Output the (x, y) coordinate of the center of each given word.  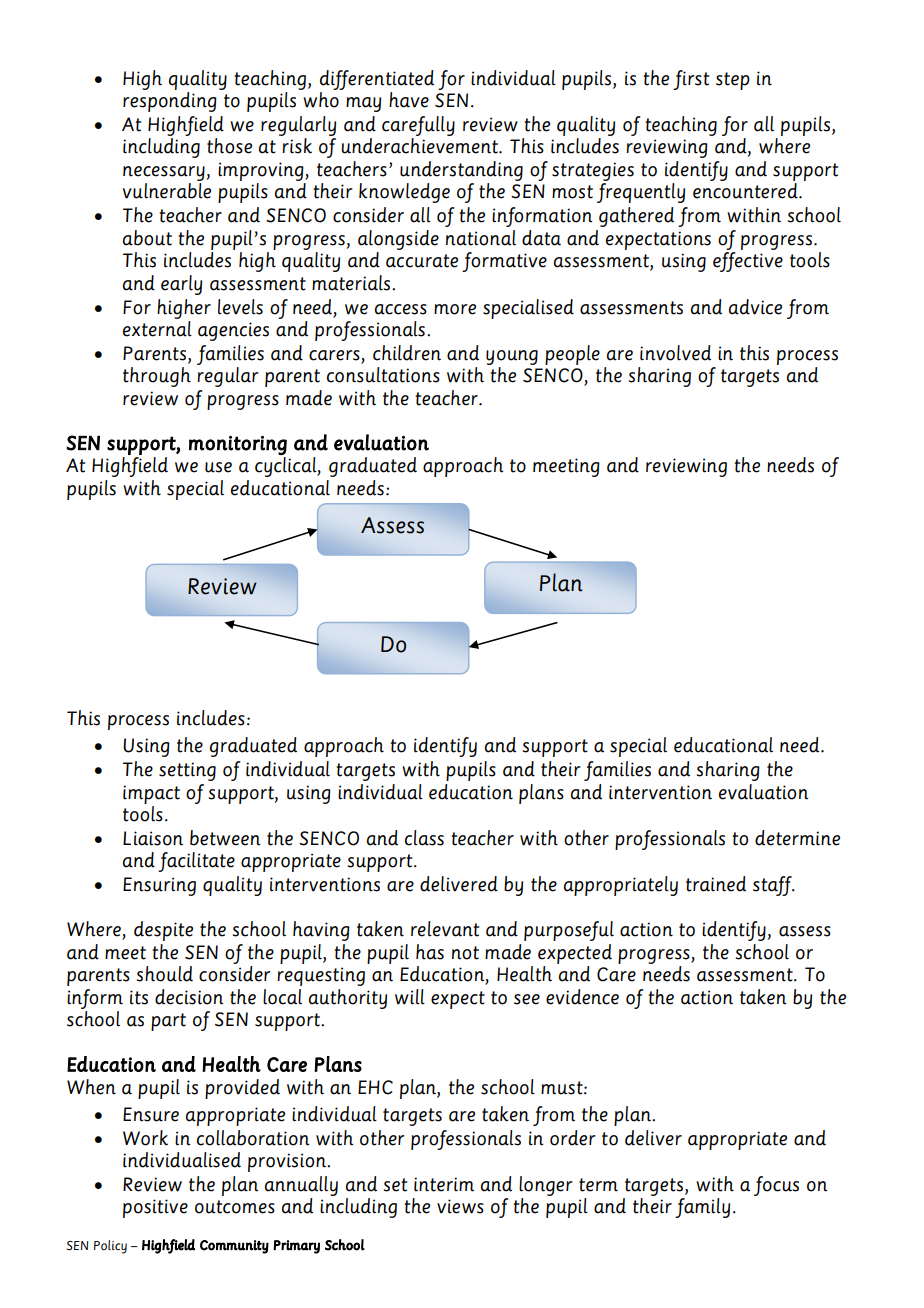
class (424, 838)
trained (716, 884)
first (691, 80)
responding (170, 102)
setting (187, 771)
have (409, 100)
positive (155, 1208)
